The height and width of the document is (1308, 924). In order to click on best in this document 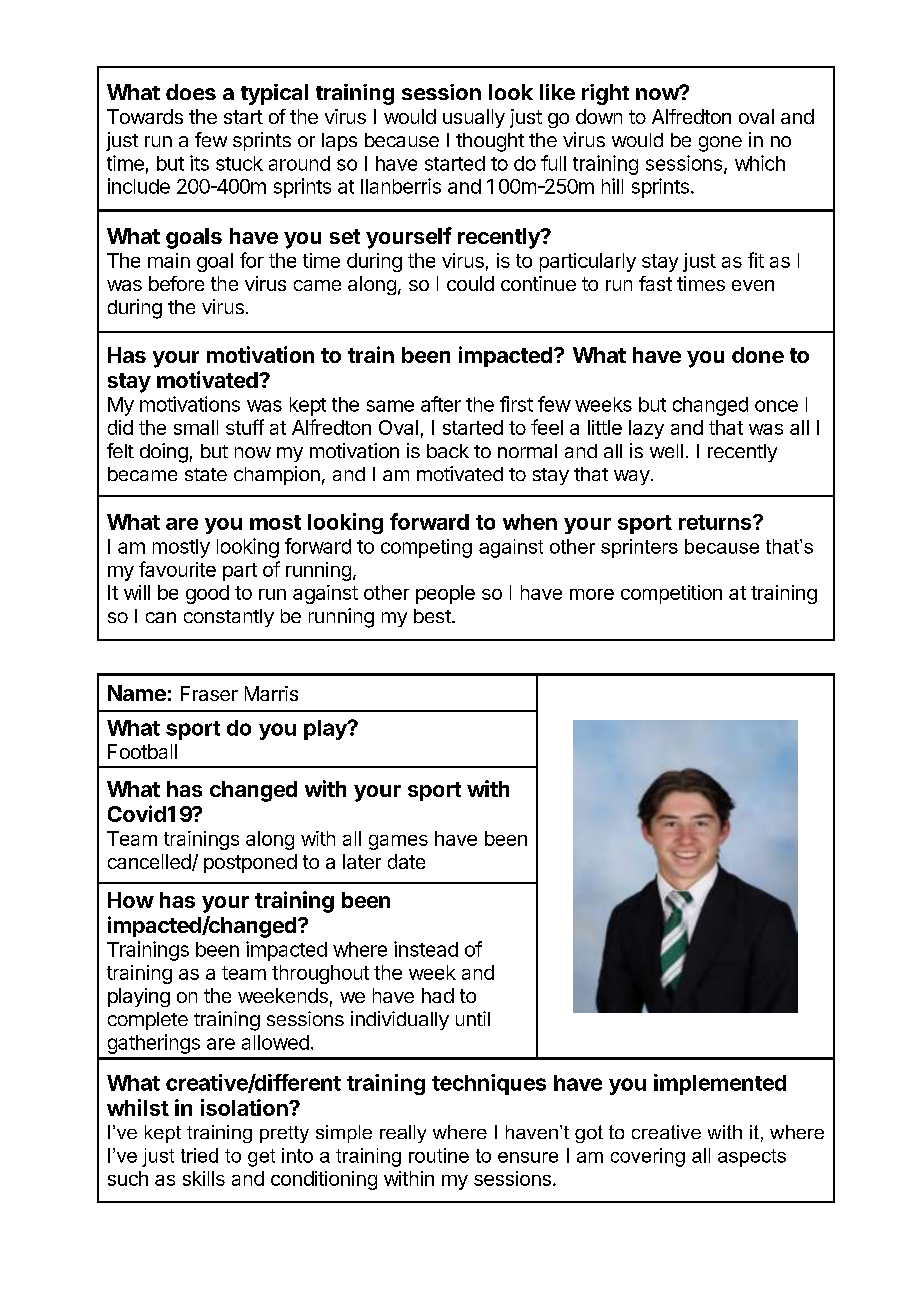, I will do `click(433, 616)`.
